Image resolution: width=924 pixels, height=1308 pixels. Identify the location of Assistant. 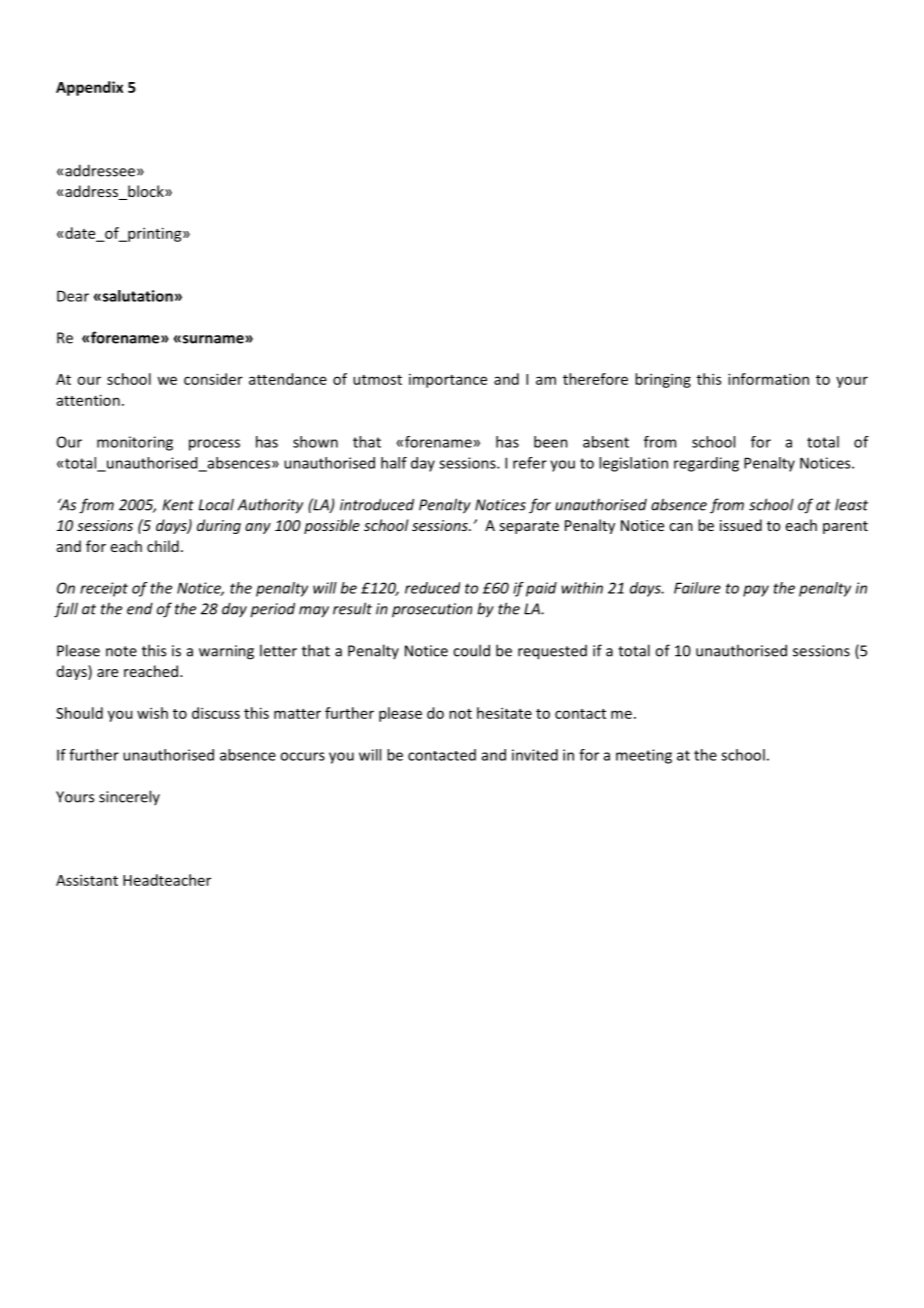
(87, 880).
